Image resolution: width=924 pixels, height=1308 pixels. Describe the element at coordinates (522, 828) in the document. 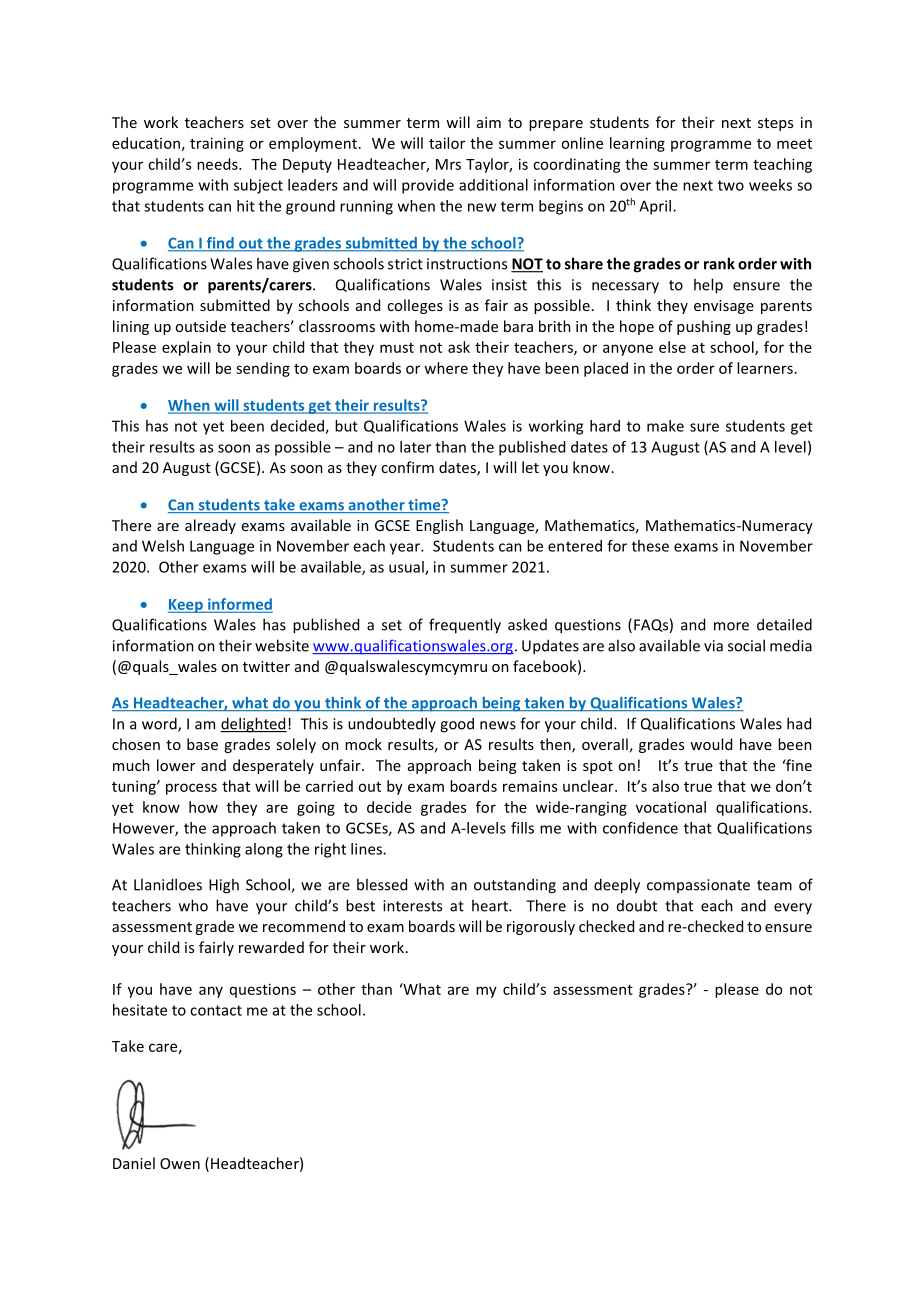

I see `fills` at that location.
